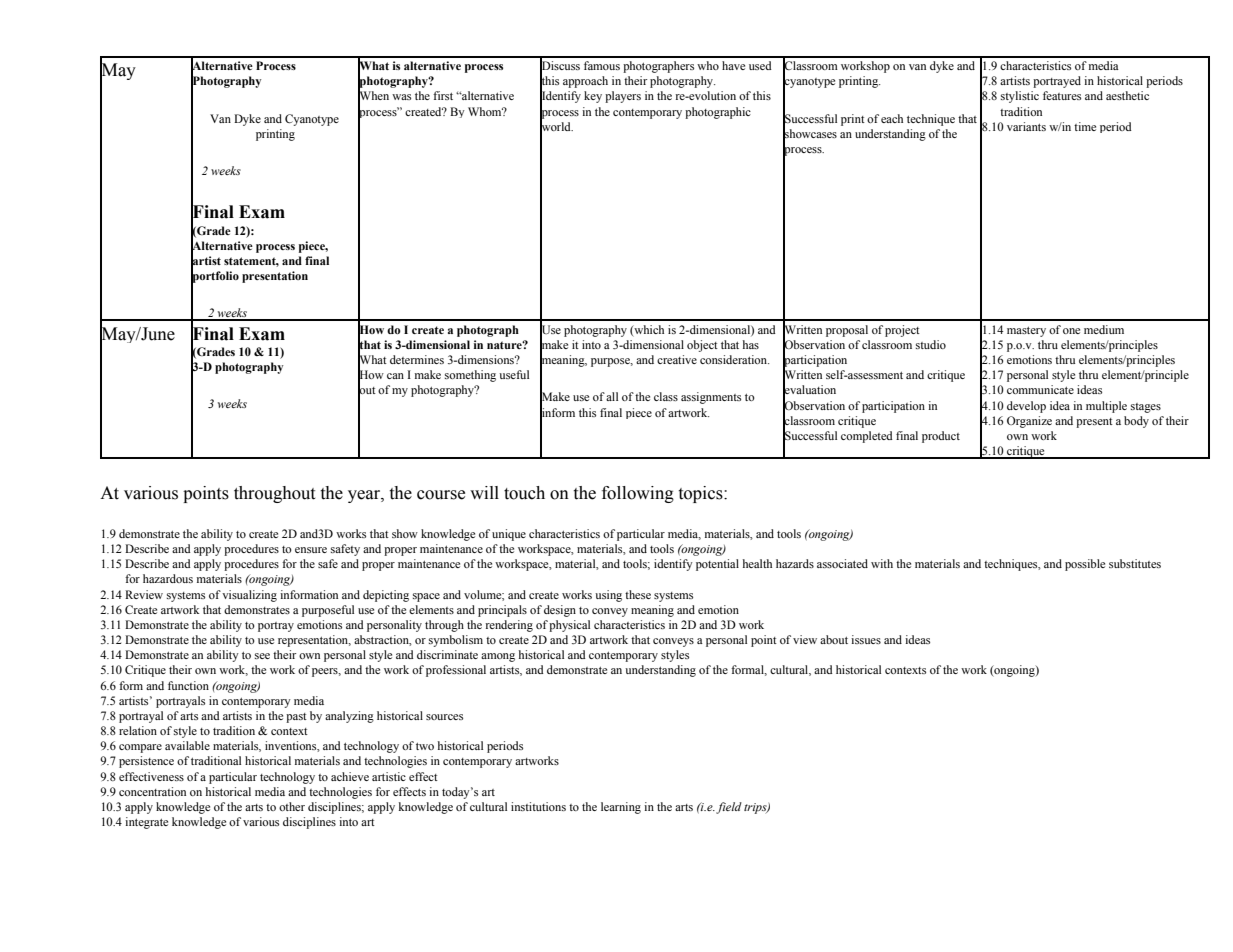 This screenshot has height=952, width=1233. I want to click on course, so click(441, 495).
